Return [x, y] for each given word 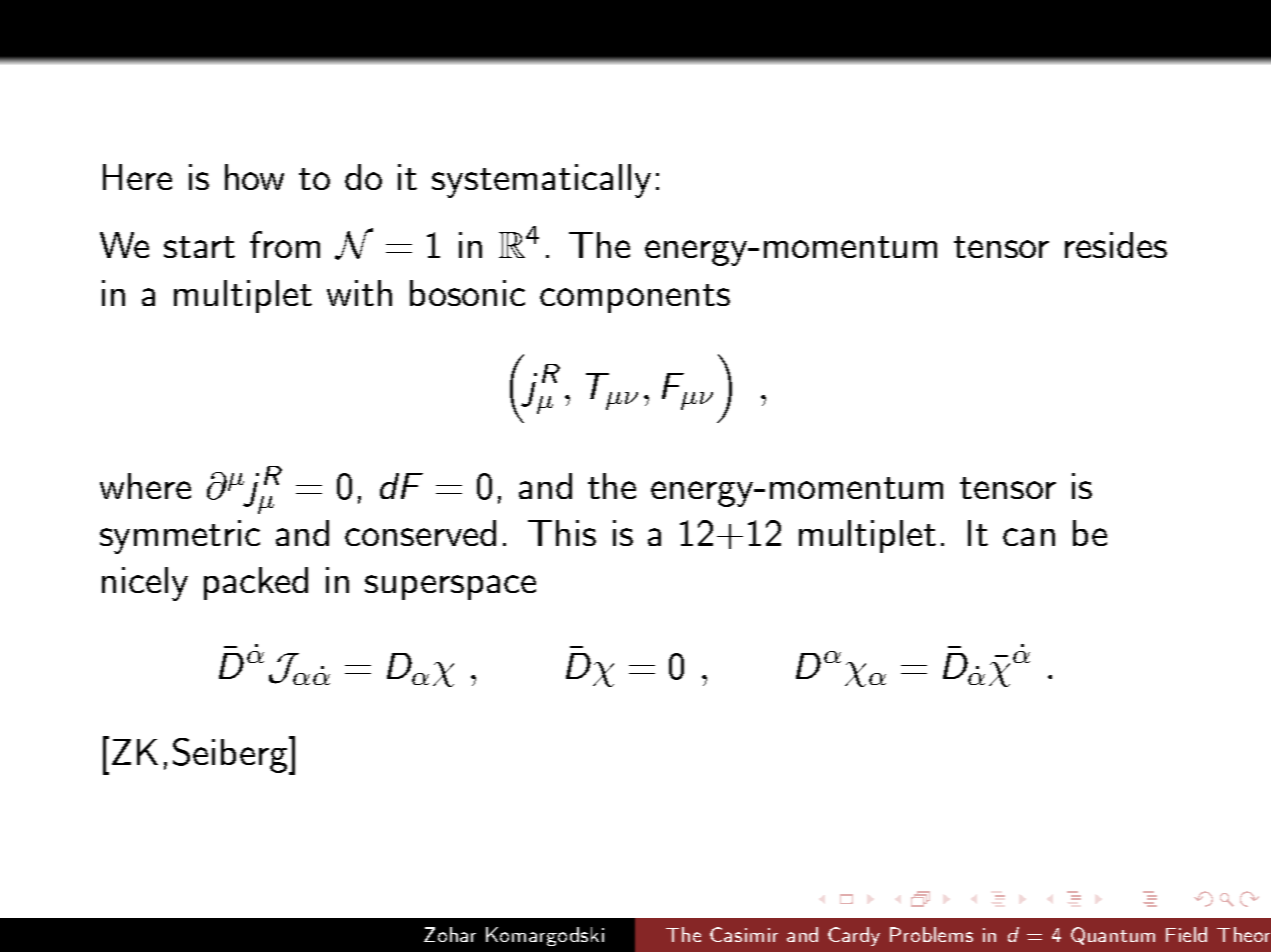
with [359, 293]
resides [1116, 245]
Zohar [450, 934]
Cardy [854, 936]
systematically [541, 181]
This [562, 533]
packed [256, 583]
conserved [420, 533]
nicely [145, 584]
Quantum [1113, 936]
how [254, 177]
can [1029, 537]
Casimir [744, 934]
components [635, 298]
